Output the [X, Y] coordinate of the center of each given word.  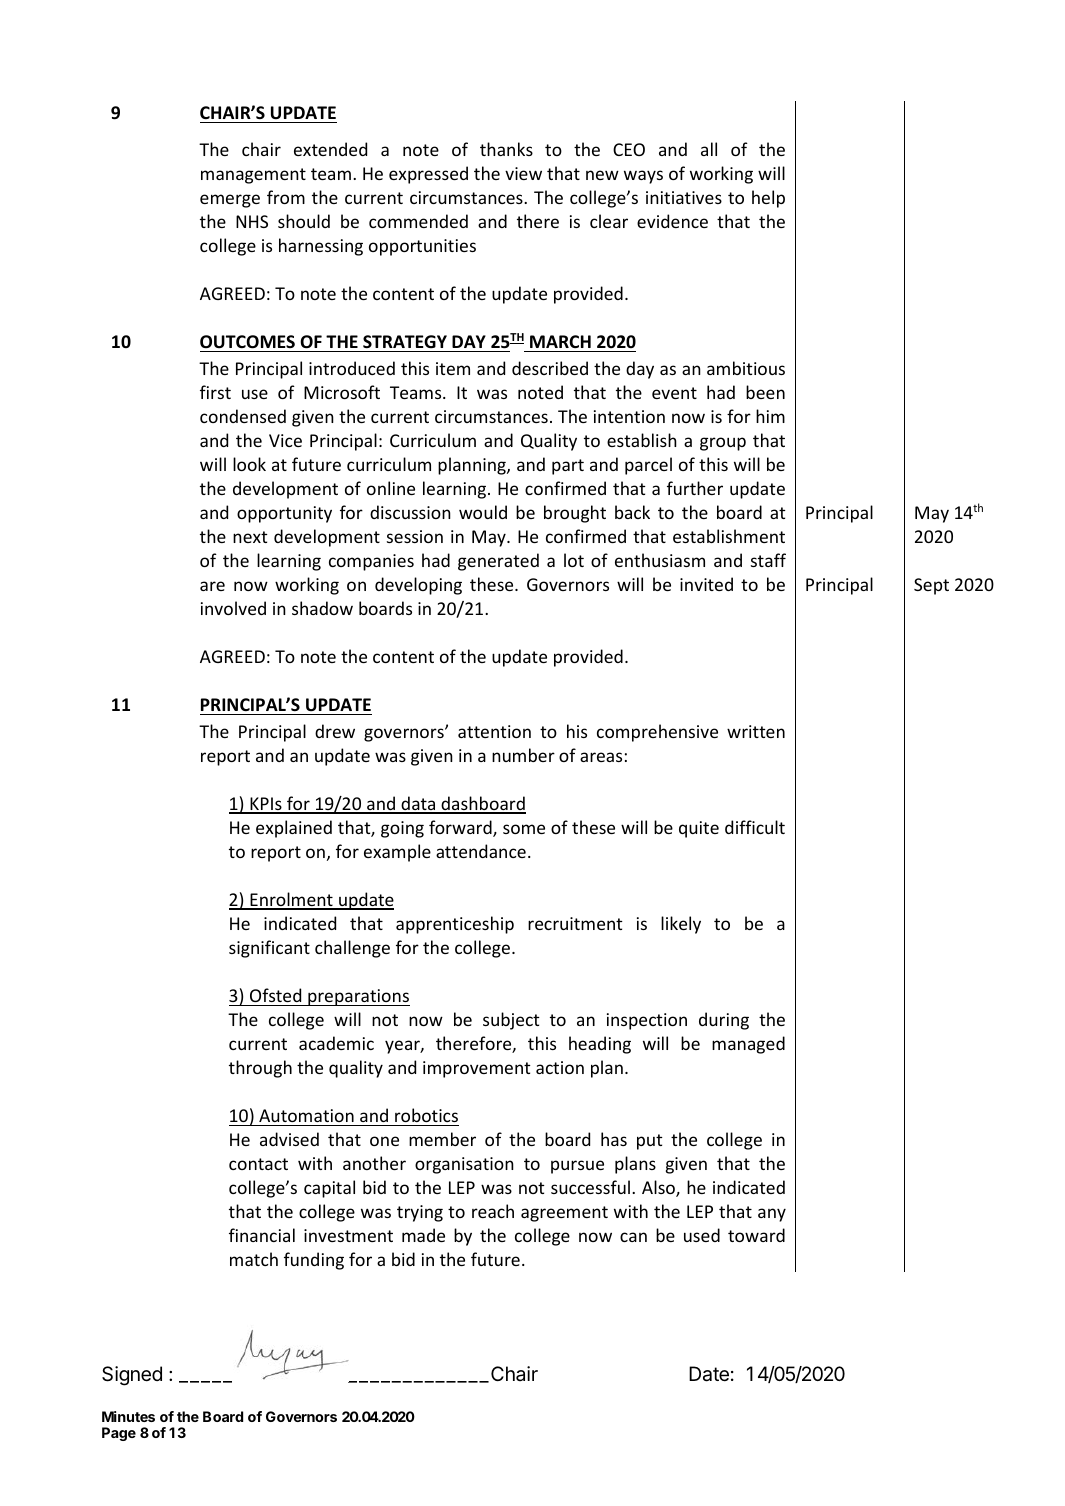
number [523, 755]
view [523, 173]
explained [294, 829]
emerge [230, 201]
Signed [132, 1376]
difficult [755, 827]
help [768, 199]
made [423, 1235]
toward [756, 1235]
